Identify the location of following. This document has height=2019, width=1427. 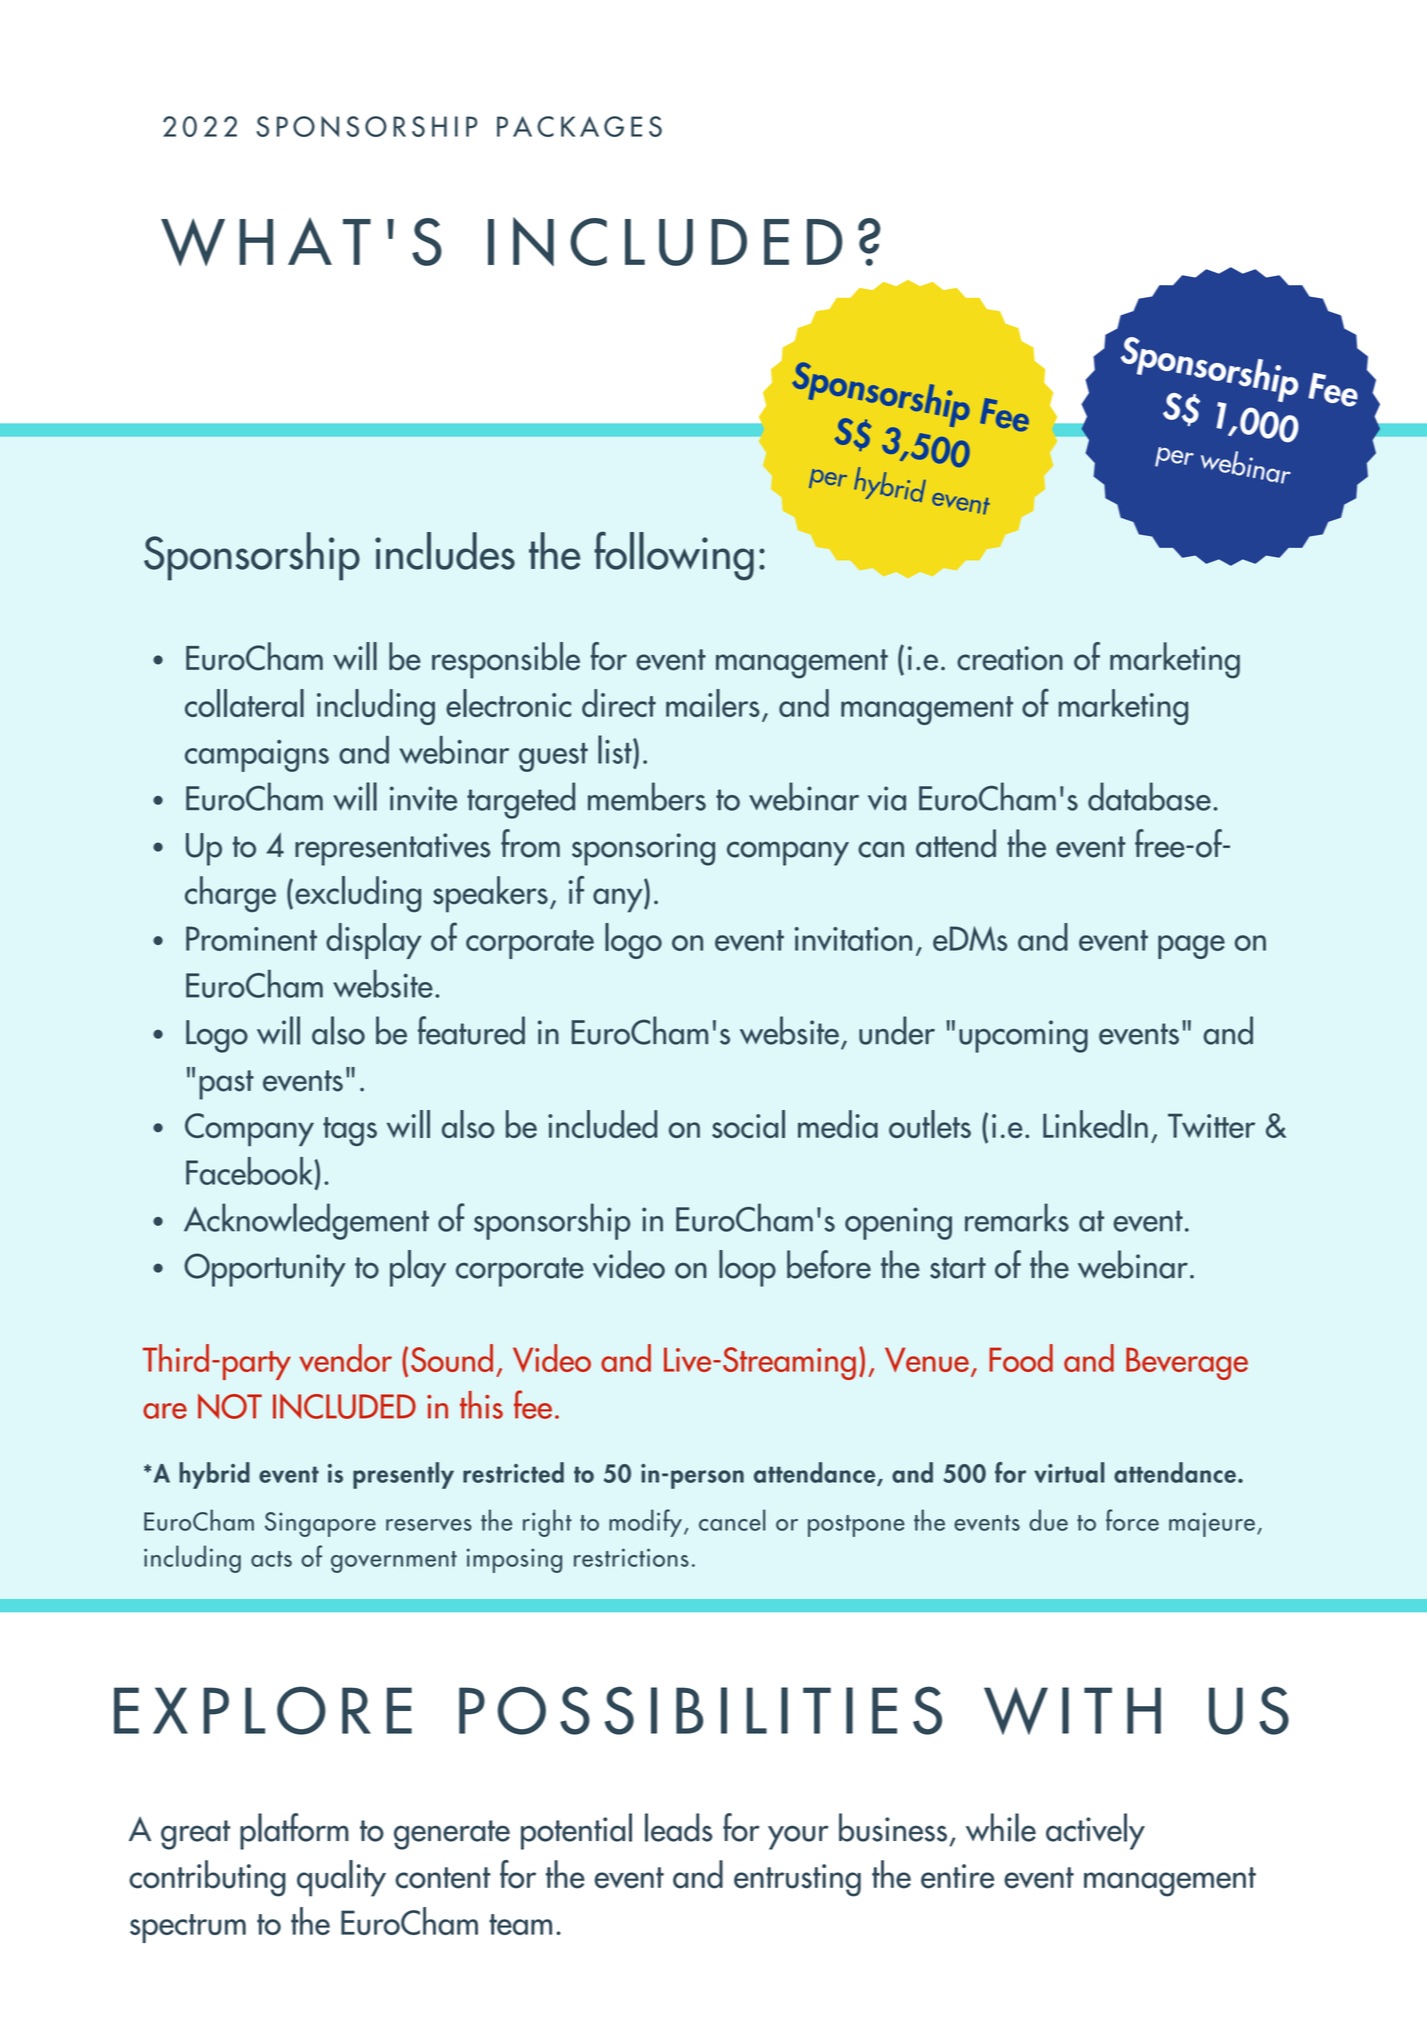
(674, 556).
